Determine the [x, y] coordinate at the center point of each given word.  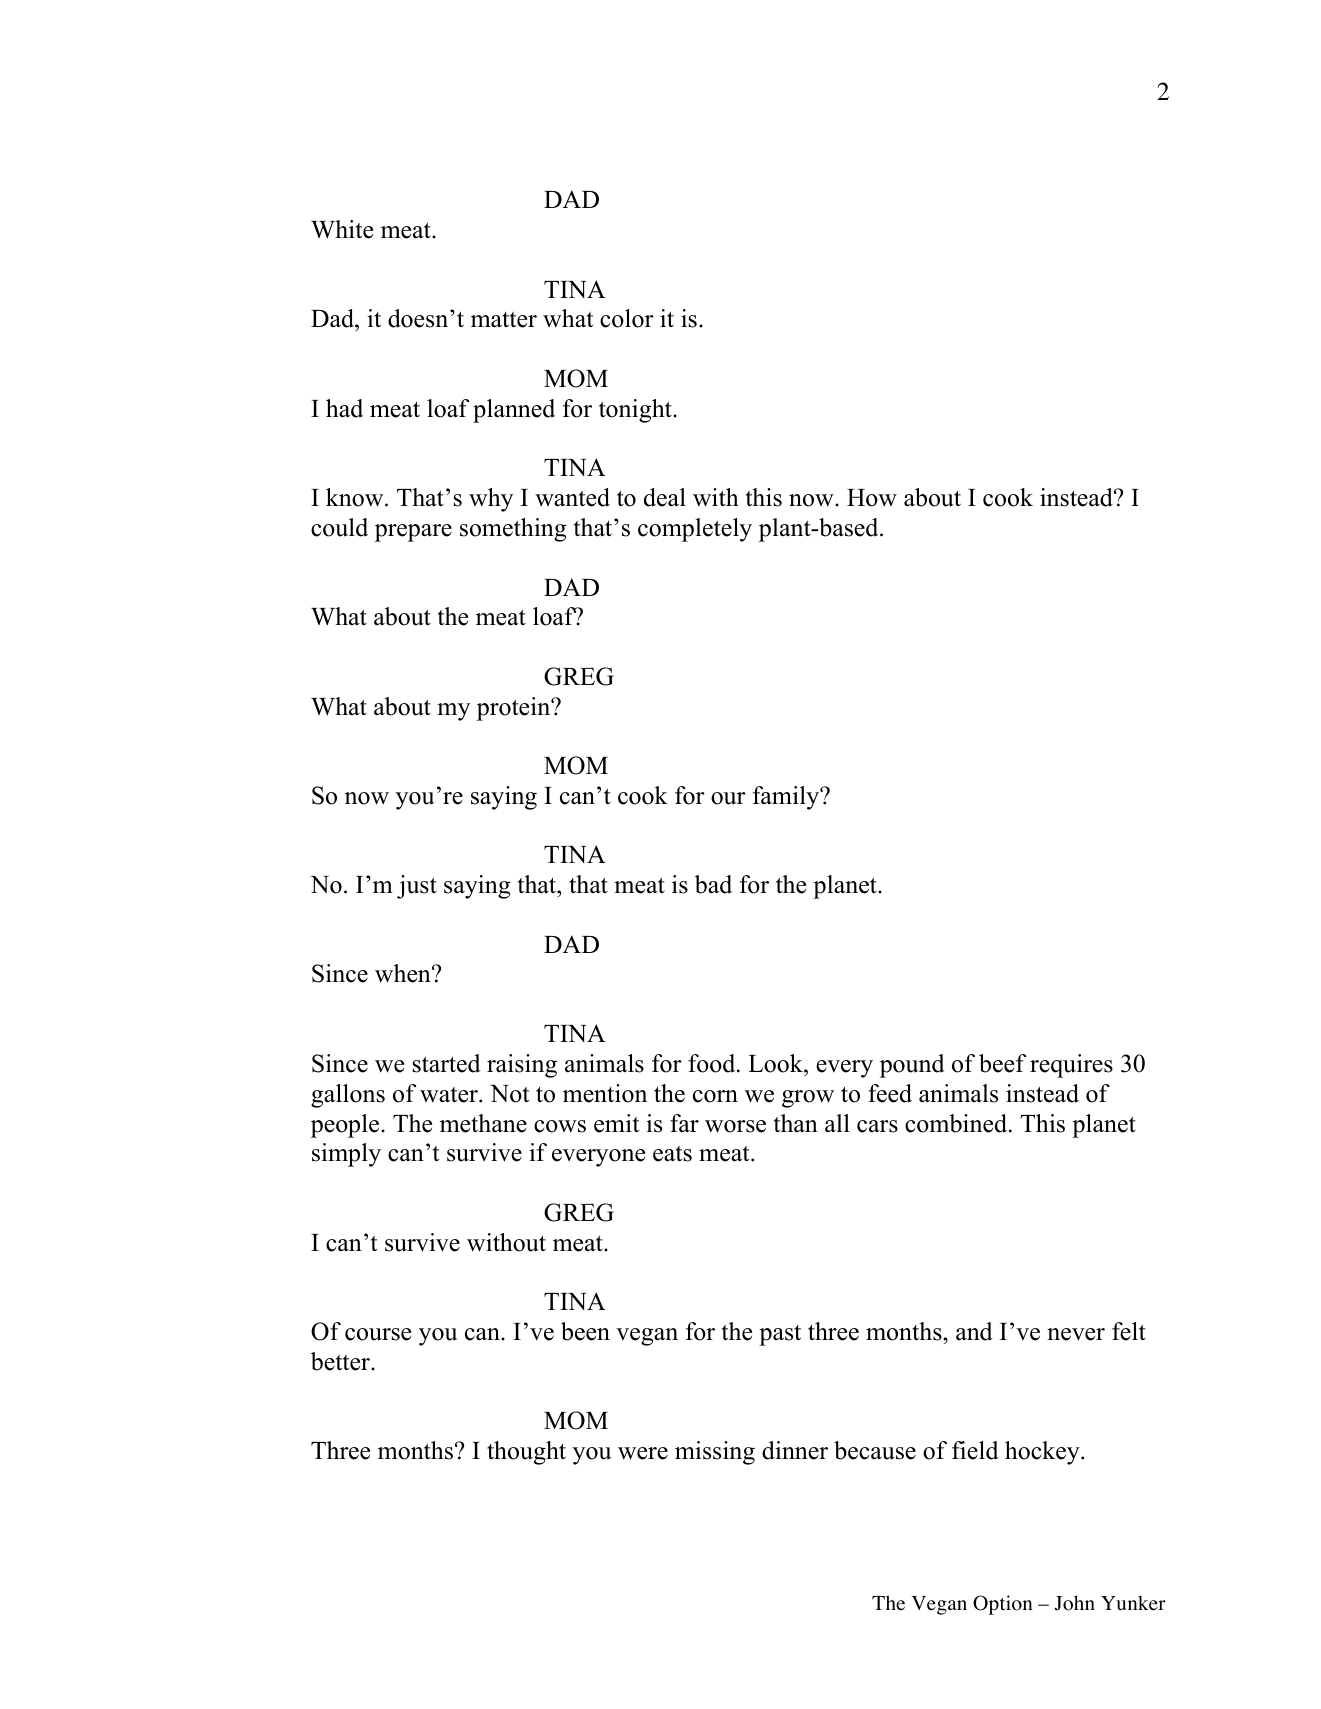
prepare [413, 533]
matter [504, 320]
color [627, 318]
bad [713, 884]
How [872, 498]
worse [735, 1126]
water [450, 1095]
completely [695, 530]
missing [715, 1453]
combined [957, 1123]
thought [526, 1453]
